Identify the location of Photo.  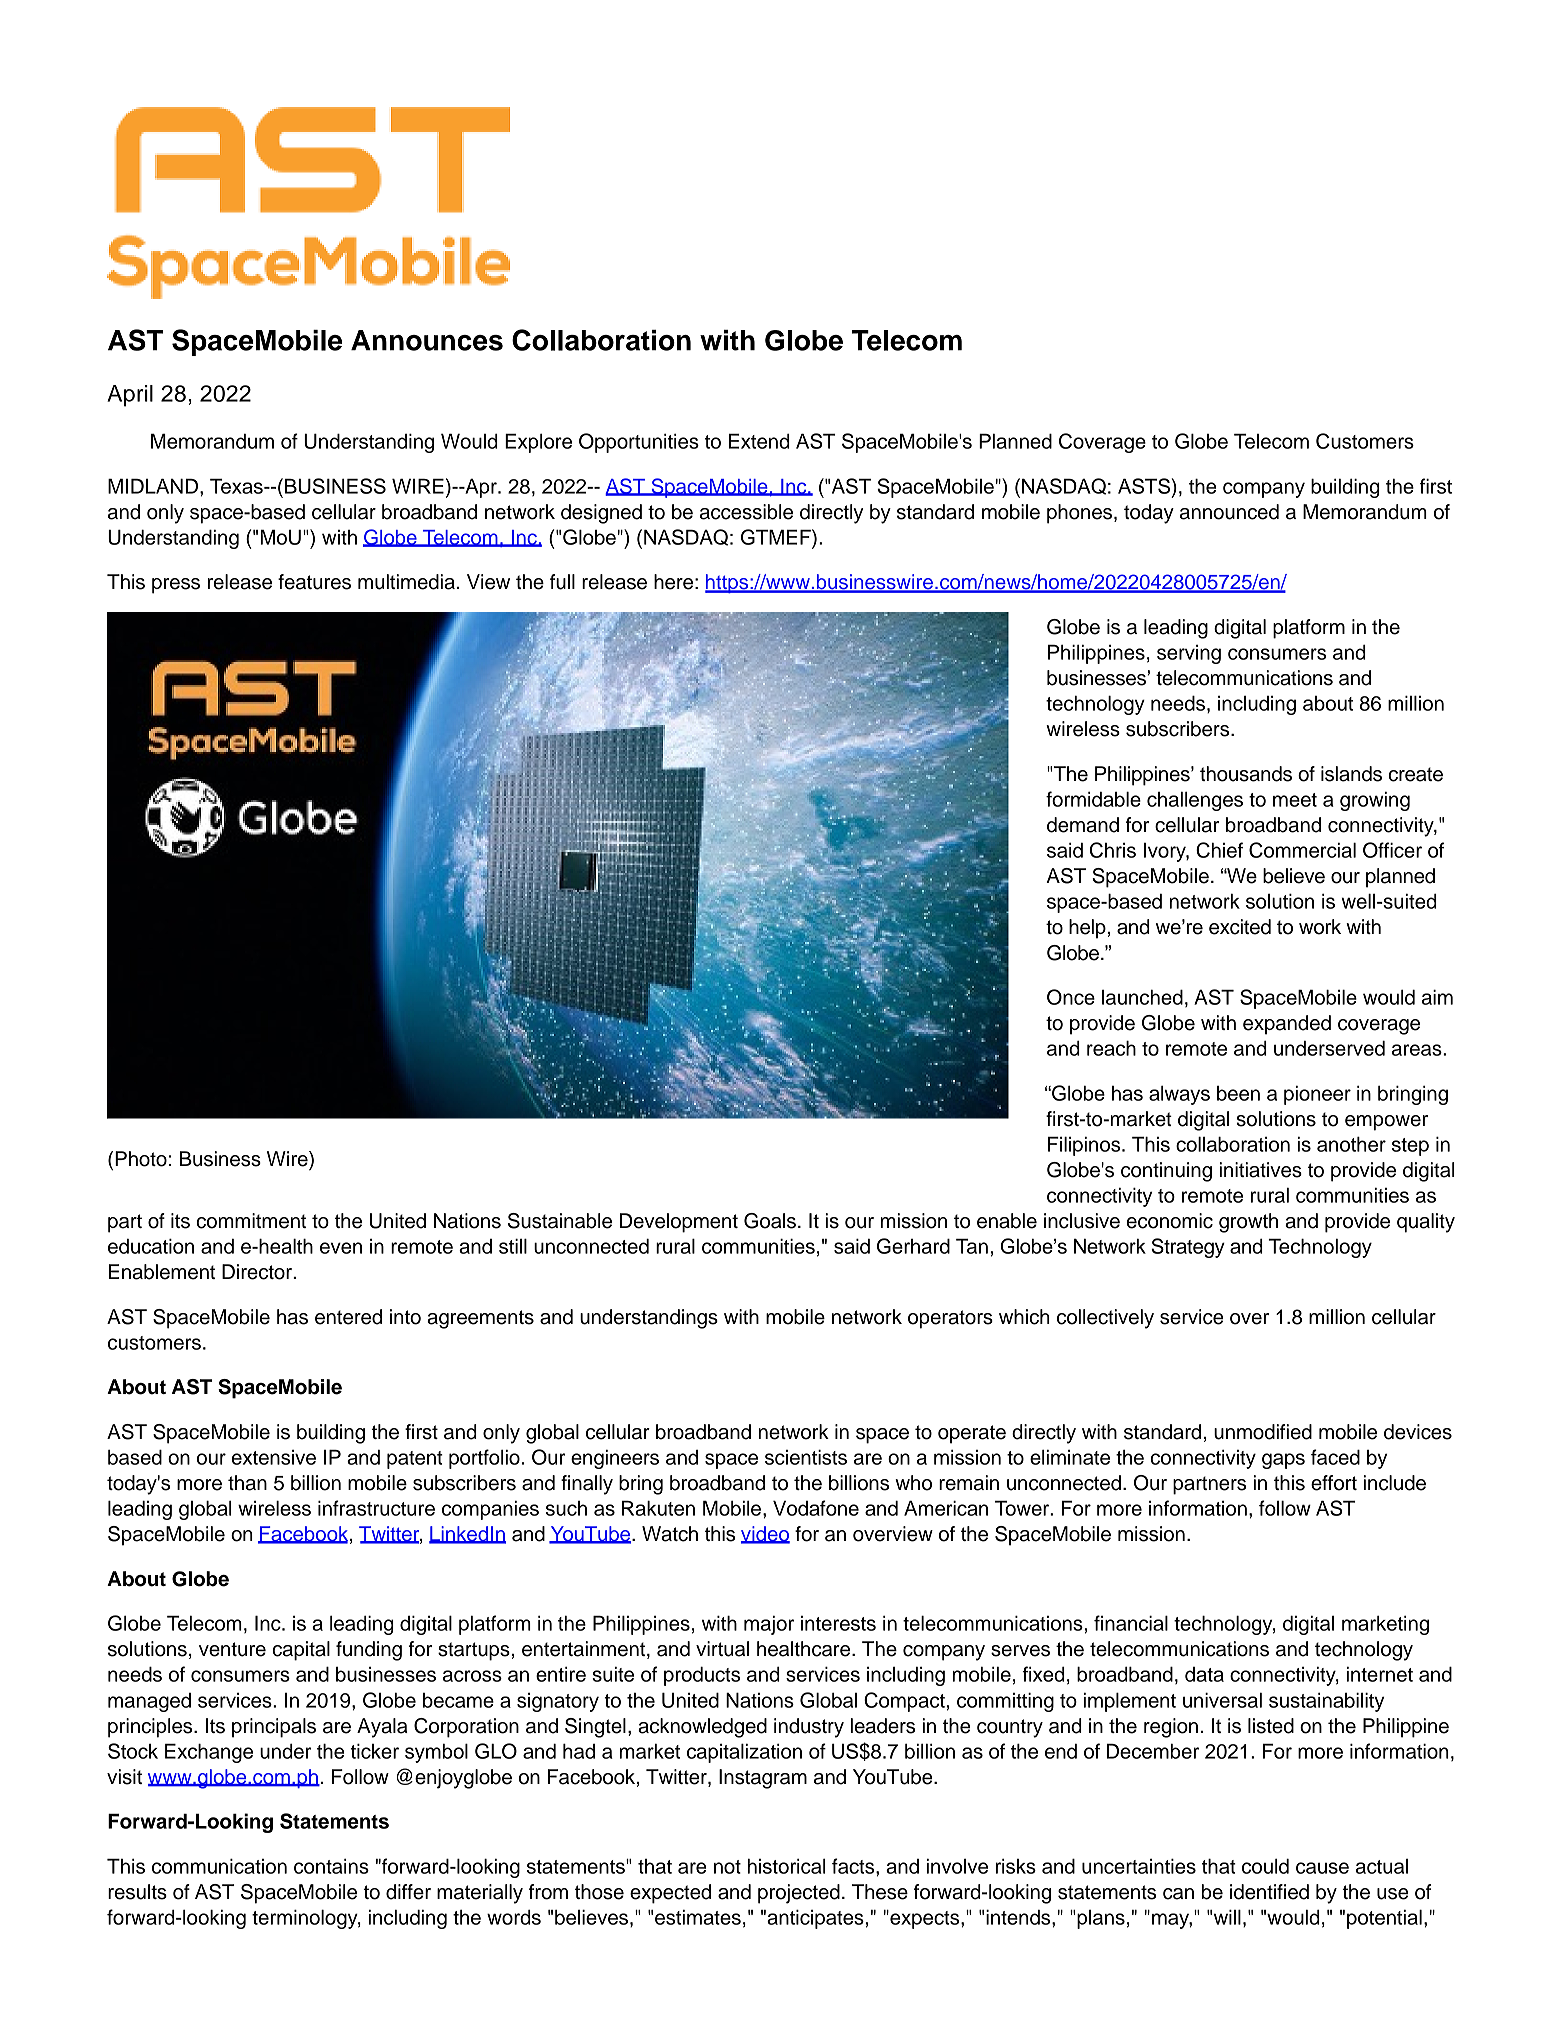
(141, 1159).
